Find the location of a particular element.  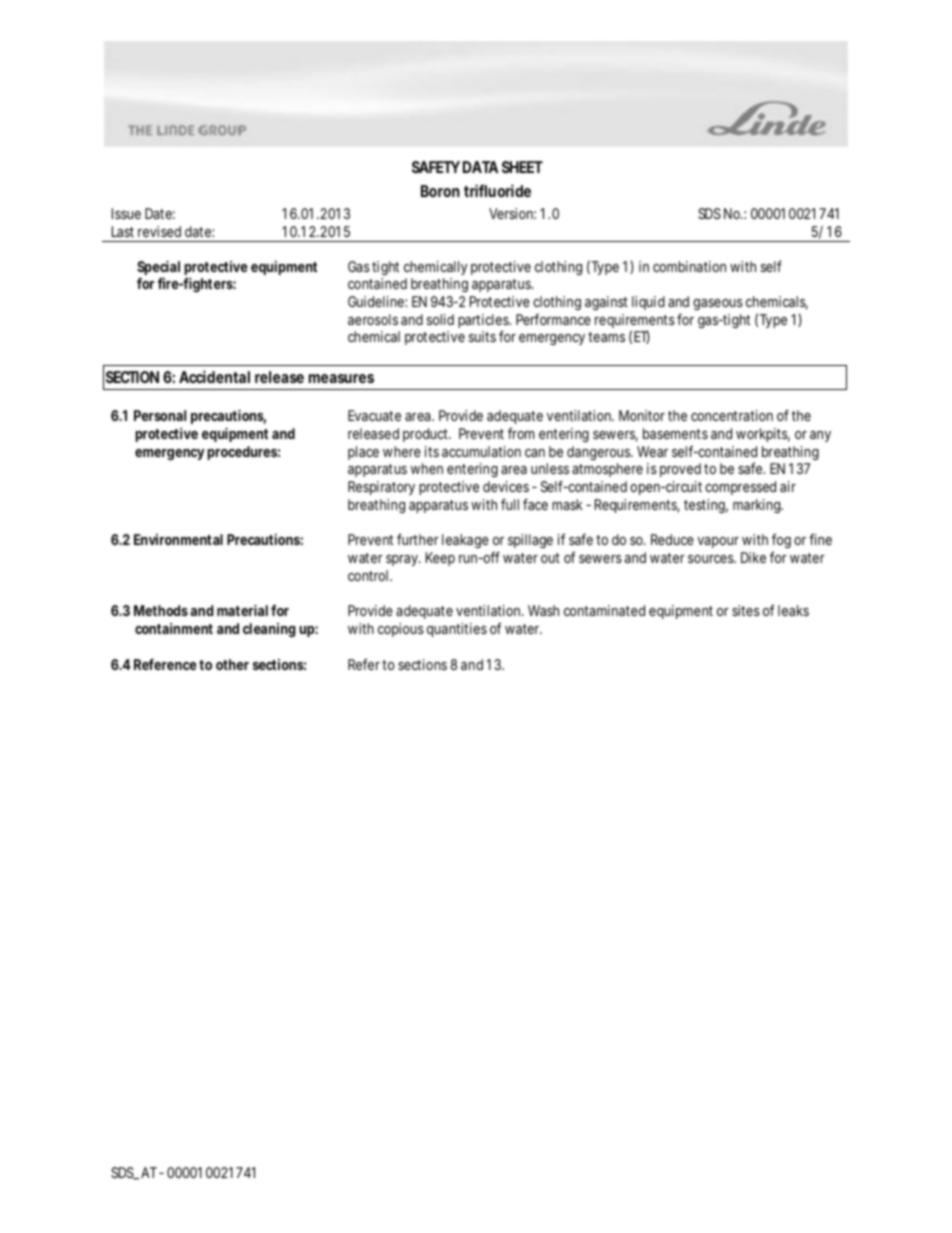

from is located at coordinates (521, 433).
